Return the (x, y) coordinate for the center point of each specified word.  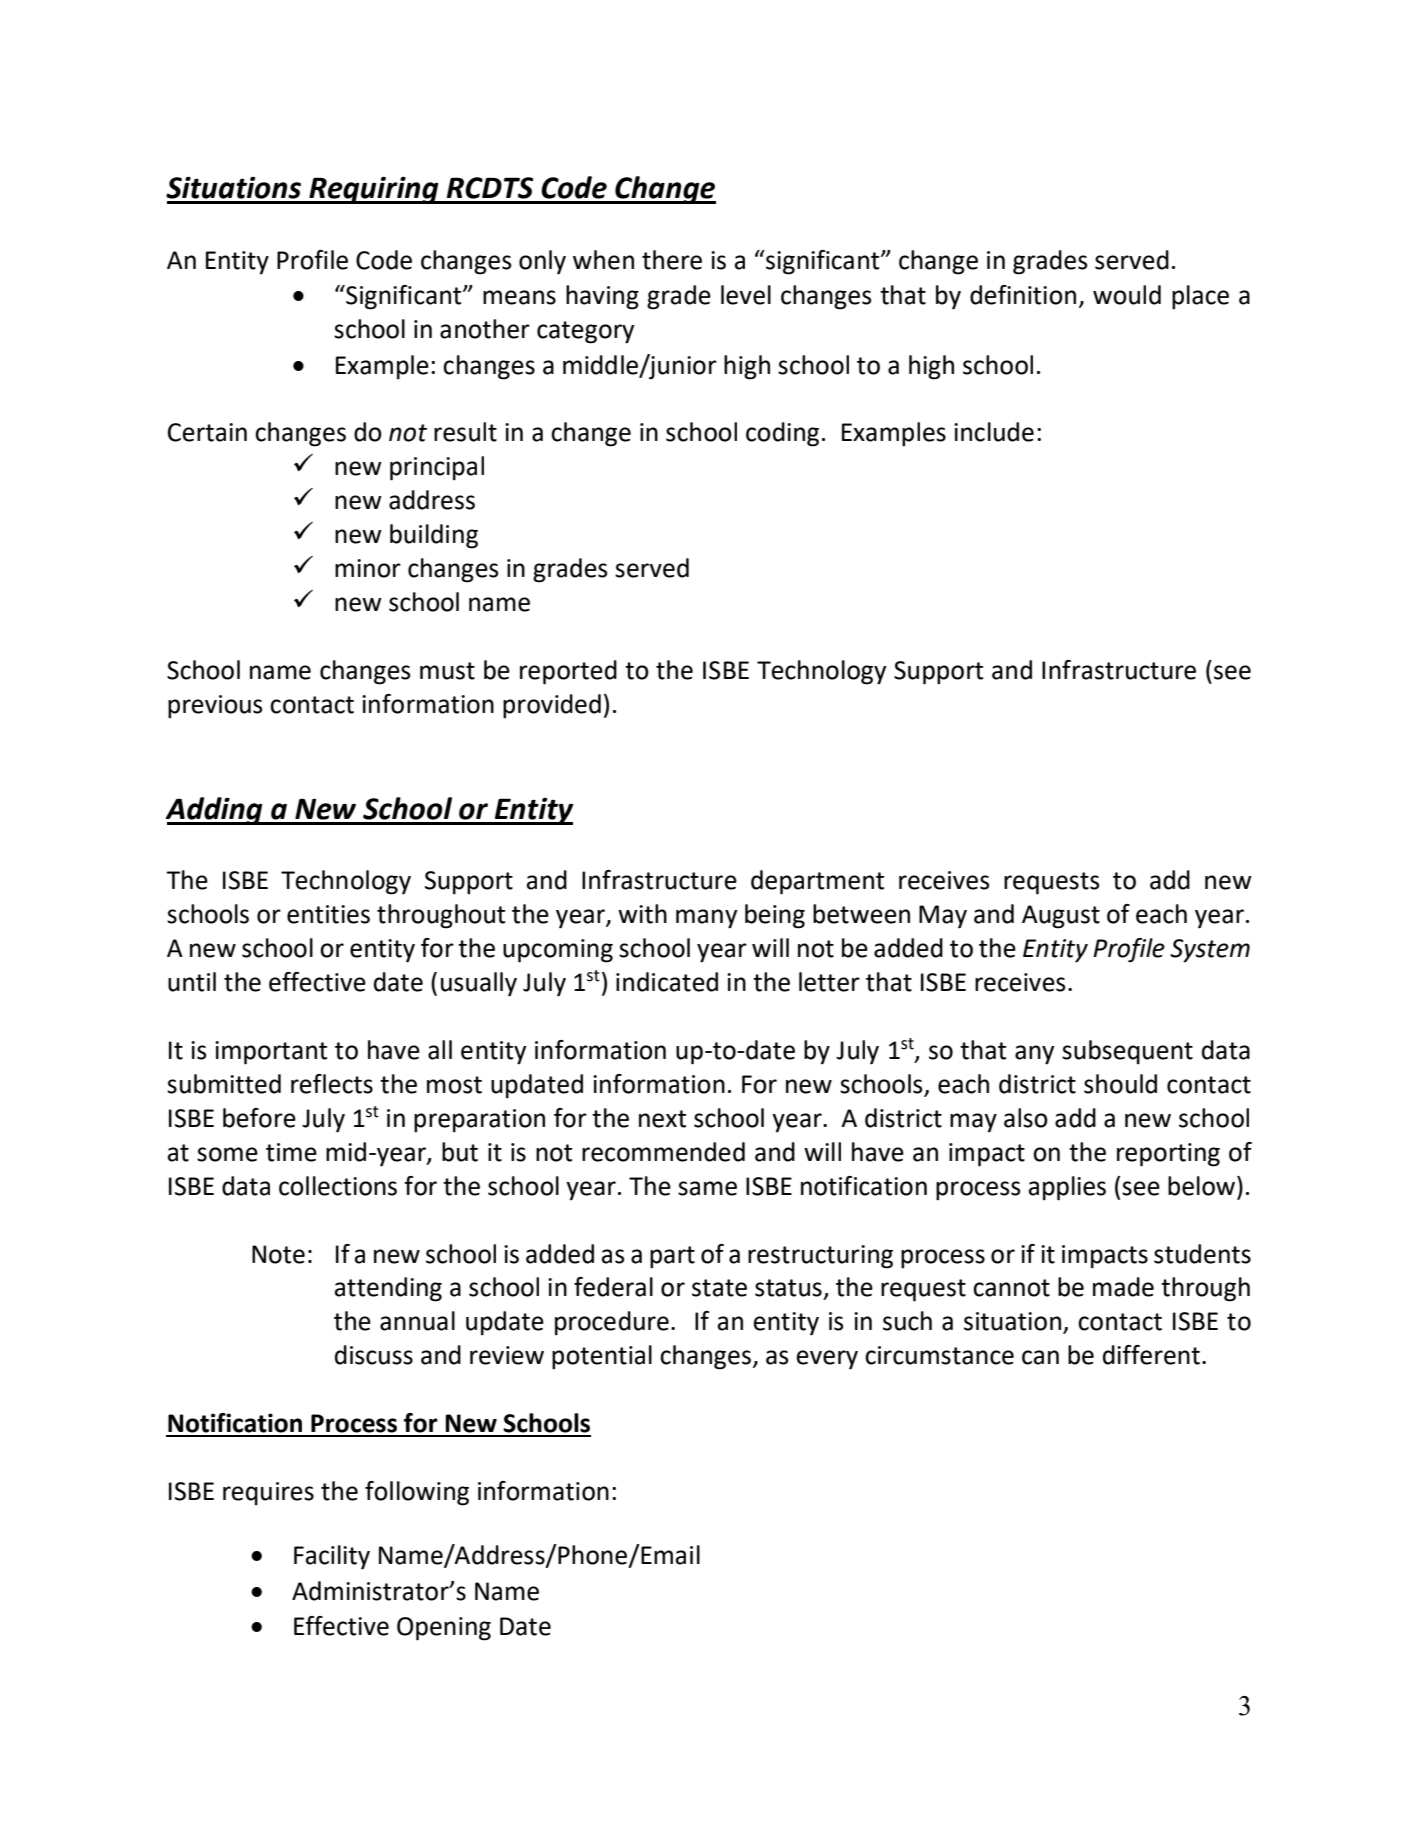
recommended (663, 1152)
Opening (444, 1629)
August (1061, 917)
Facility (332, 1557)
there (672, 260)
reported (568, 672)
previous (215, 707)
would (1127, 295)
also (1026, 1118)
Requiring (374, 190)
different (1151, 1355)
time (291, 1152)
